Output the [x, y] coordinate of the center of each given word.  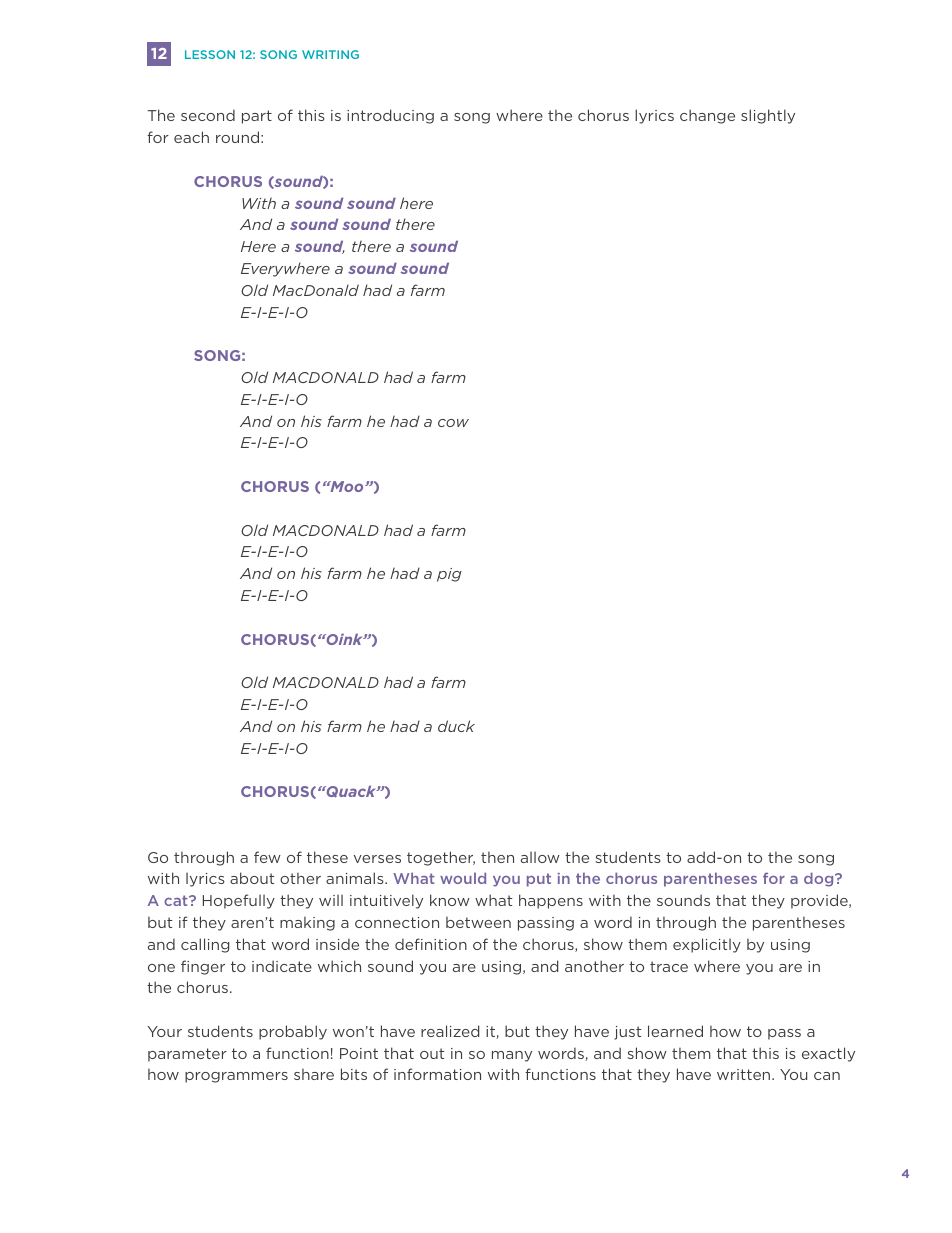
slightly [768, 116]
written [745, 1074]
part [257, 117]
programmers [236, 1077]
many [512, 1056]
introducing [390, 116]
